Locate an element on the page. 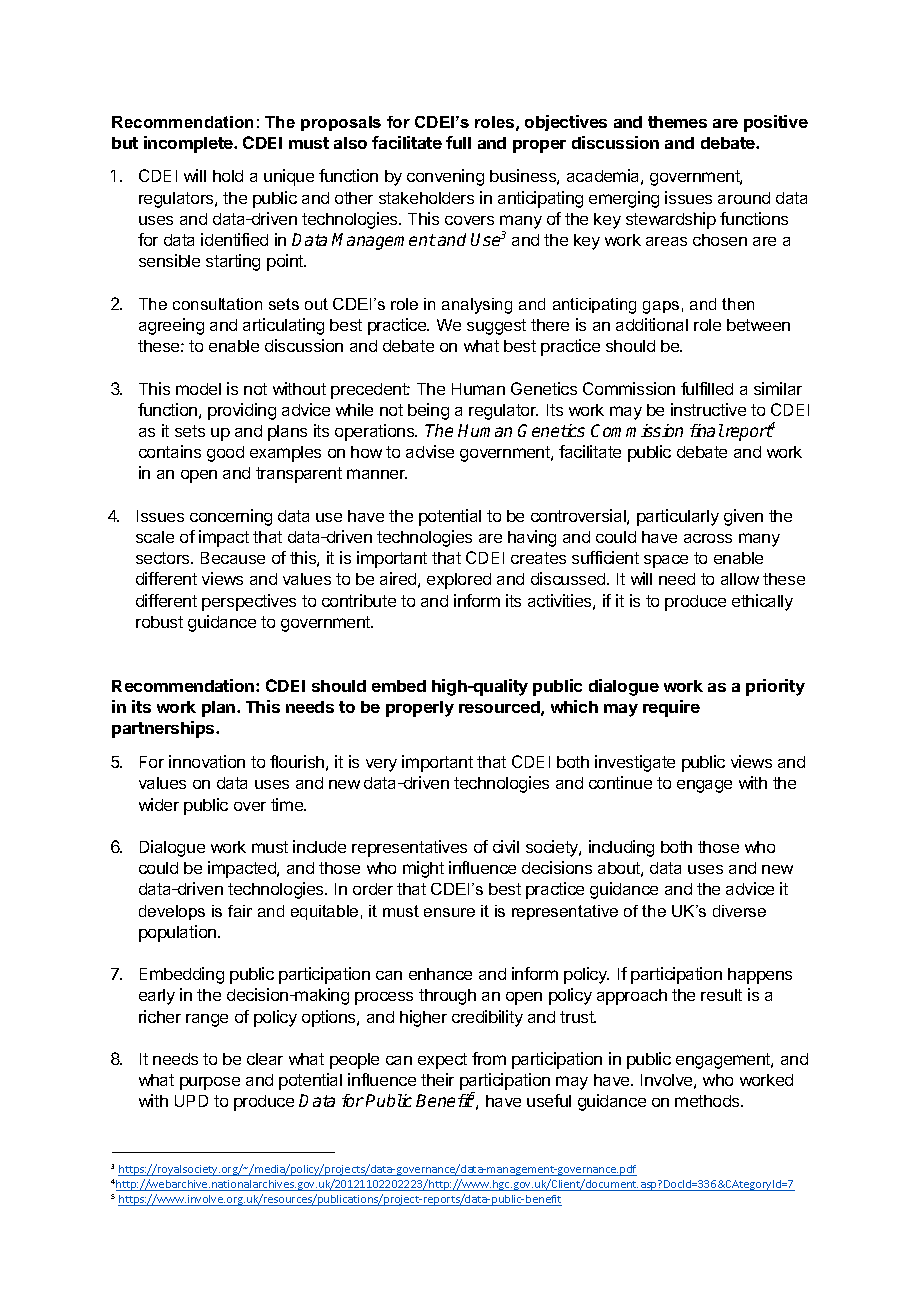 The height and width of the page is (1308, 924). model is located at coordinates (198, 389).
